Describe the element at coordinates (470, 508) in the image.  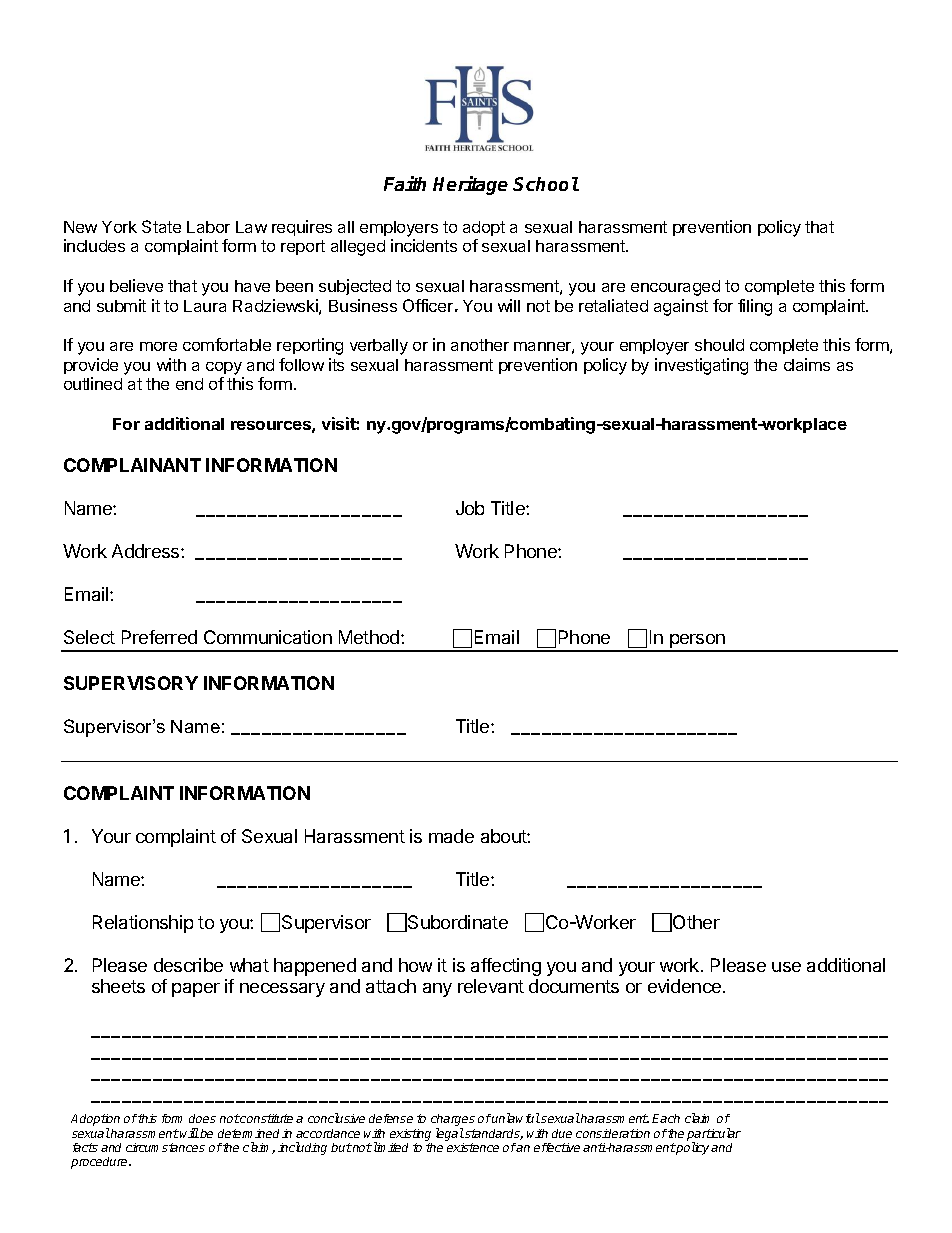
I see `Job` at that location.
